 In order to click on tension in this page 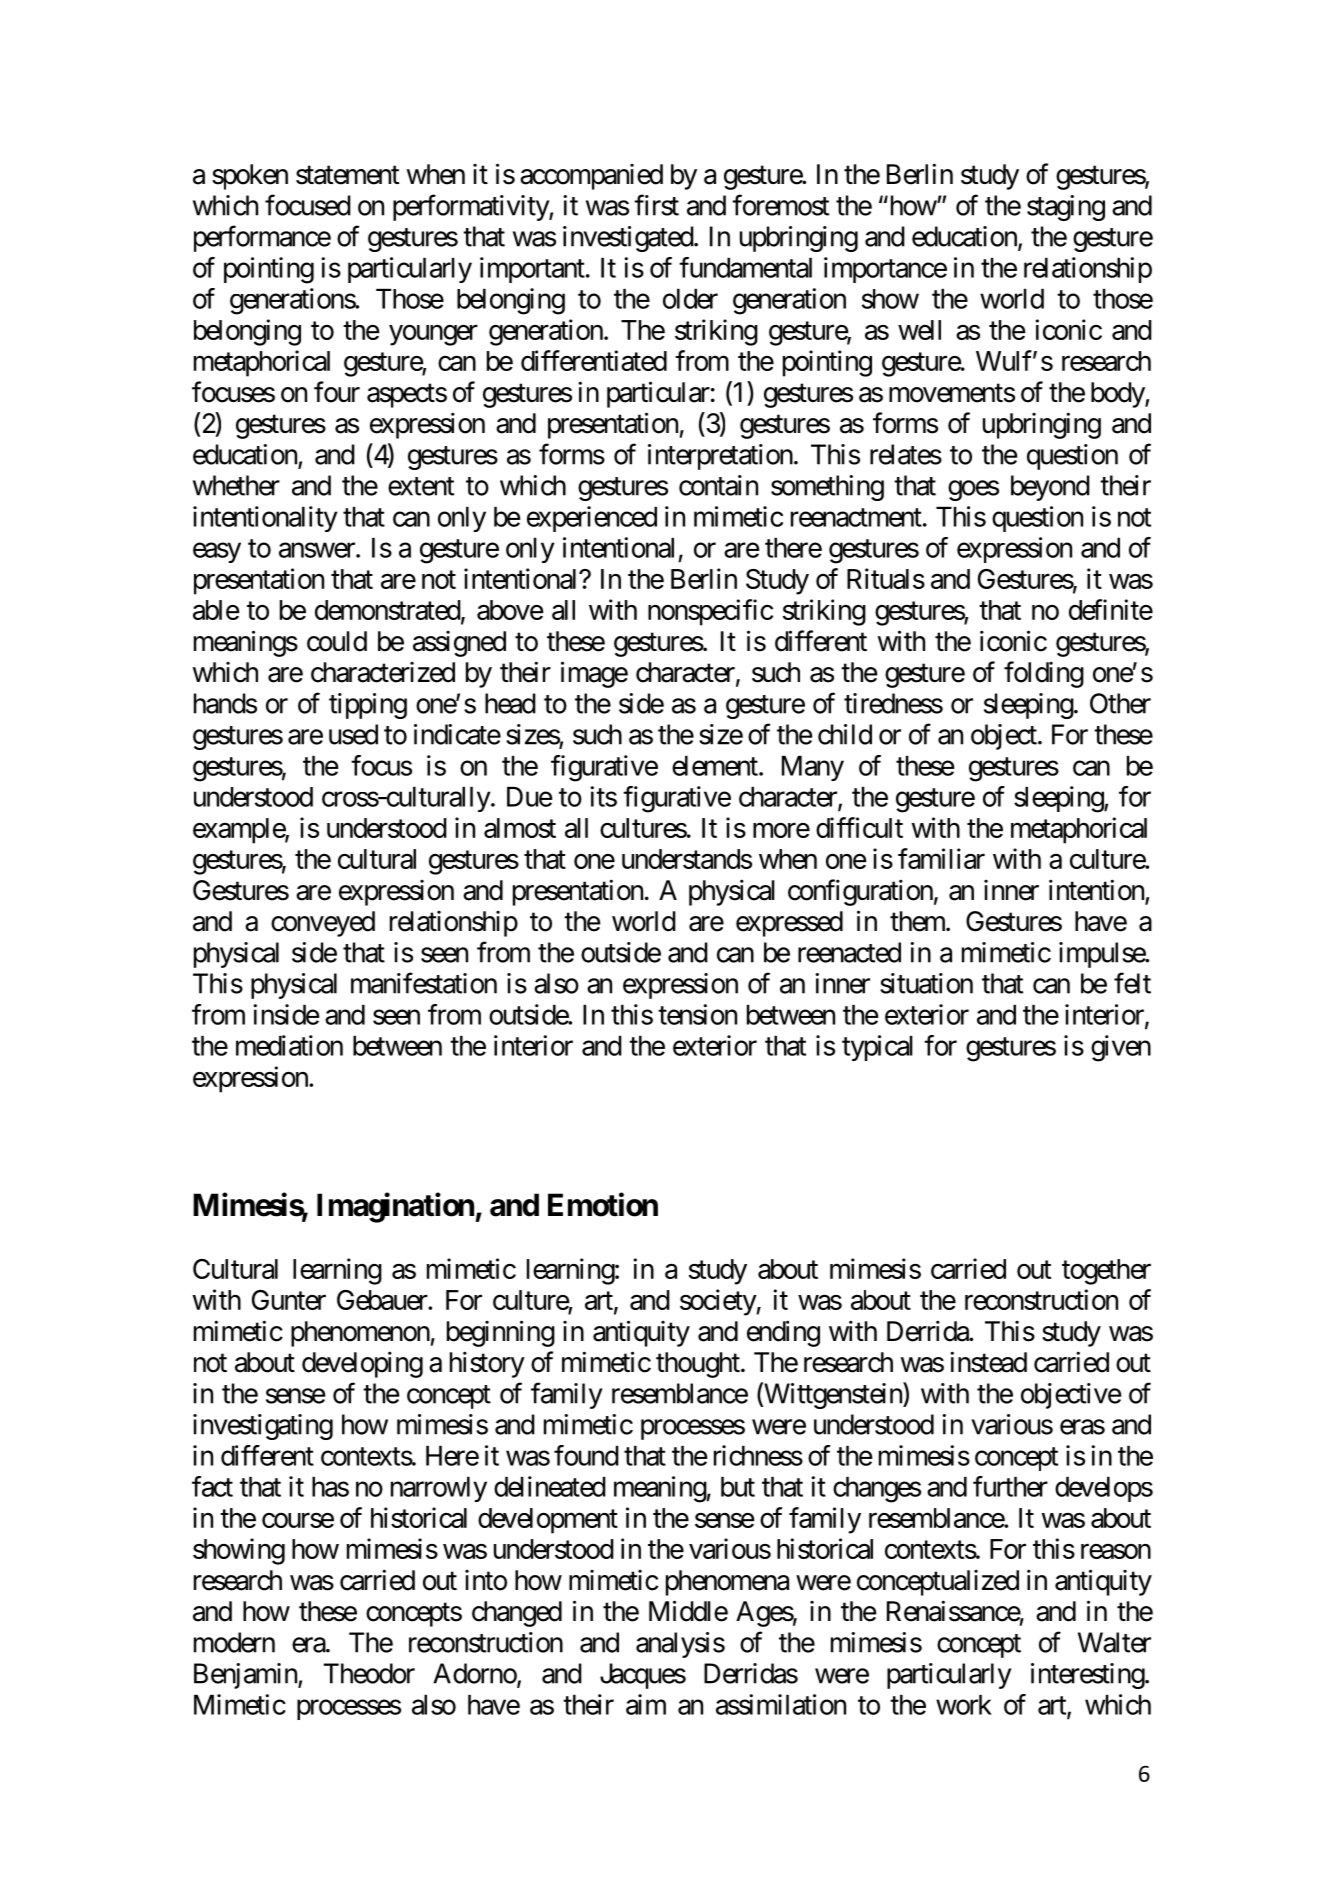, I will do `click(697, 1014)`.
